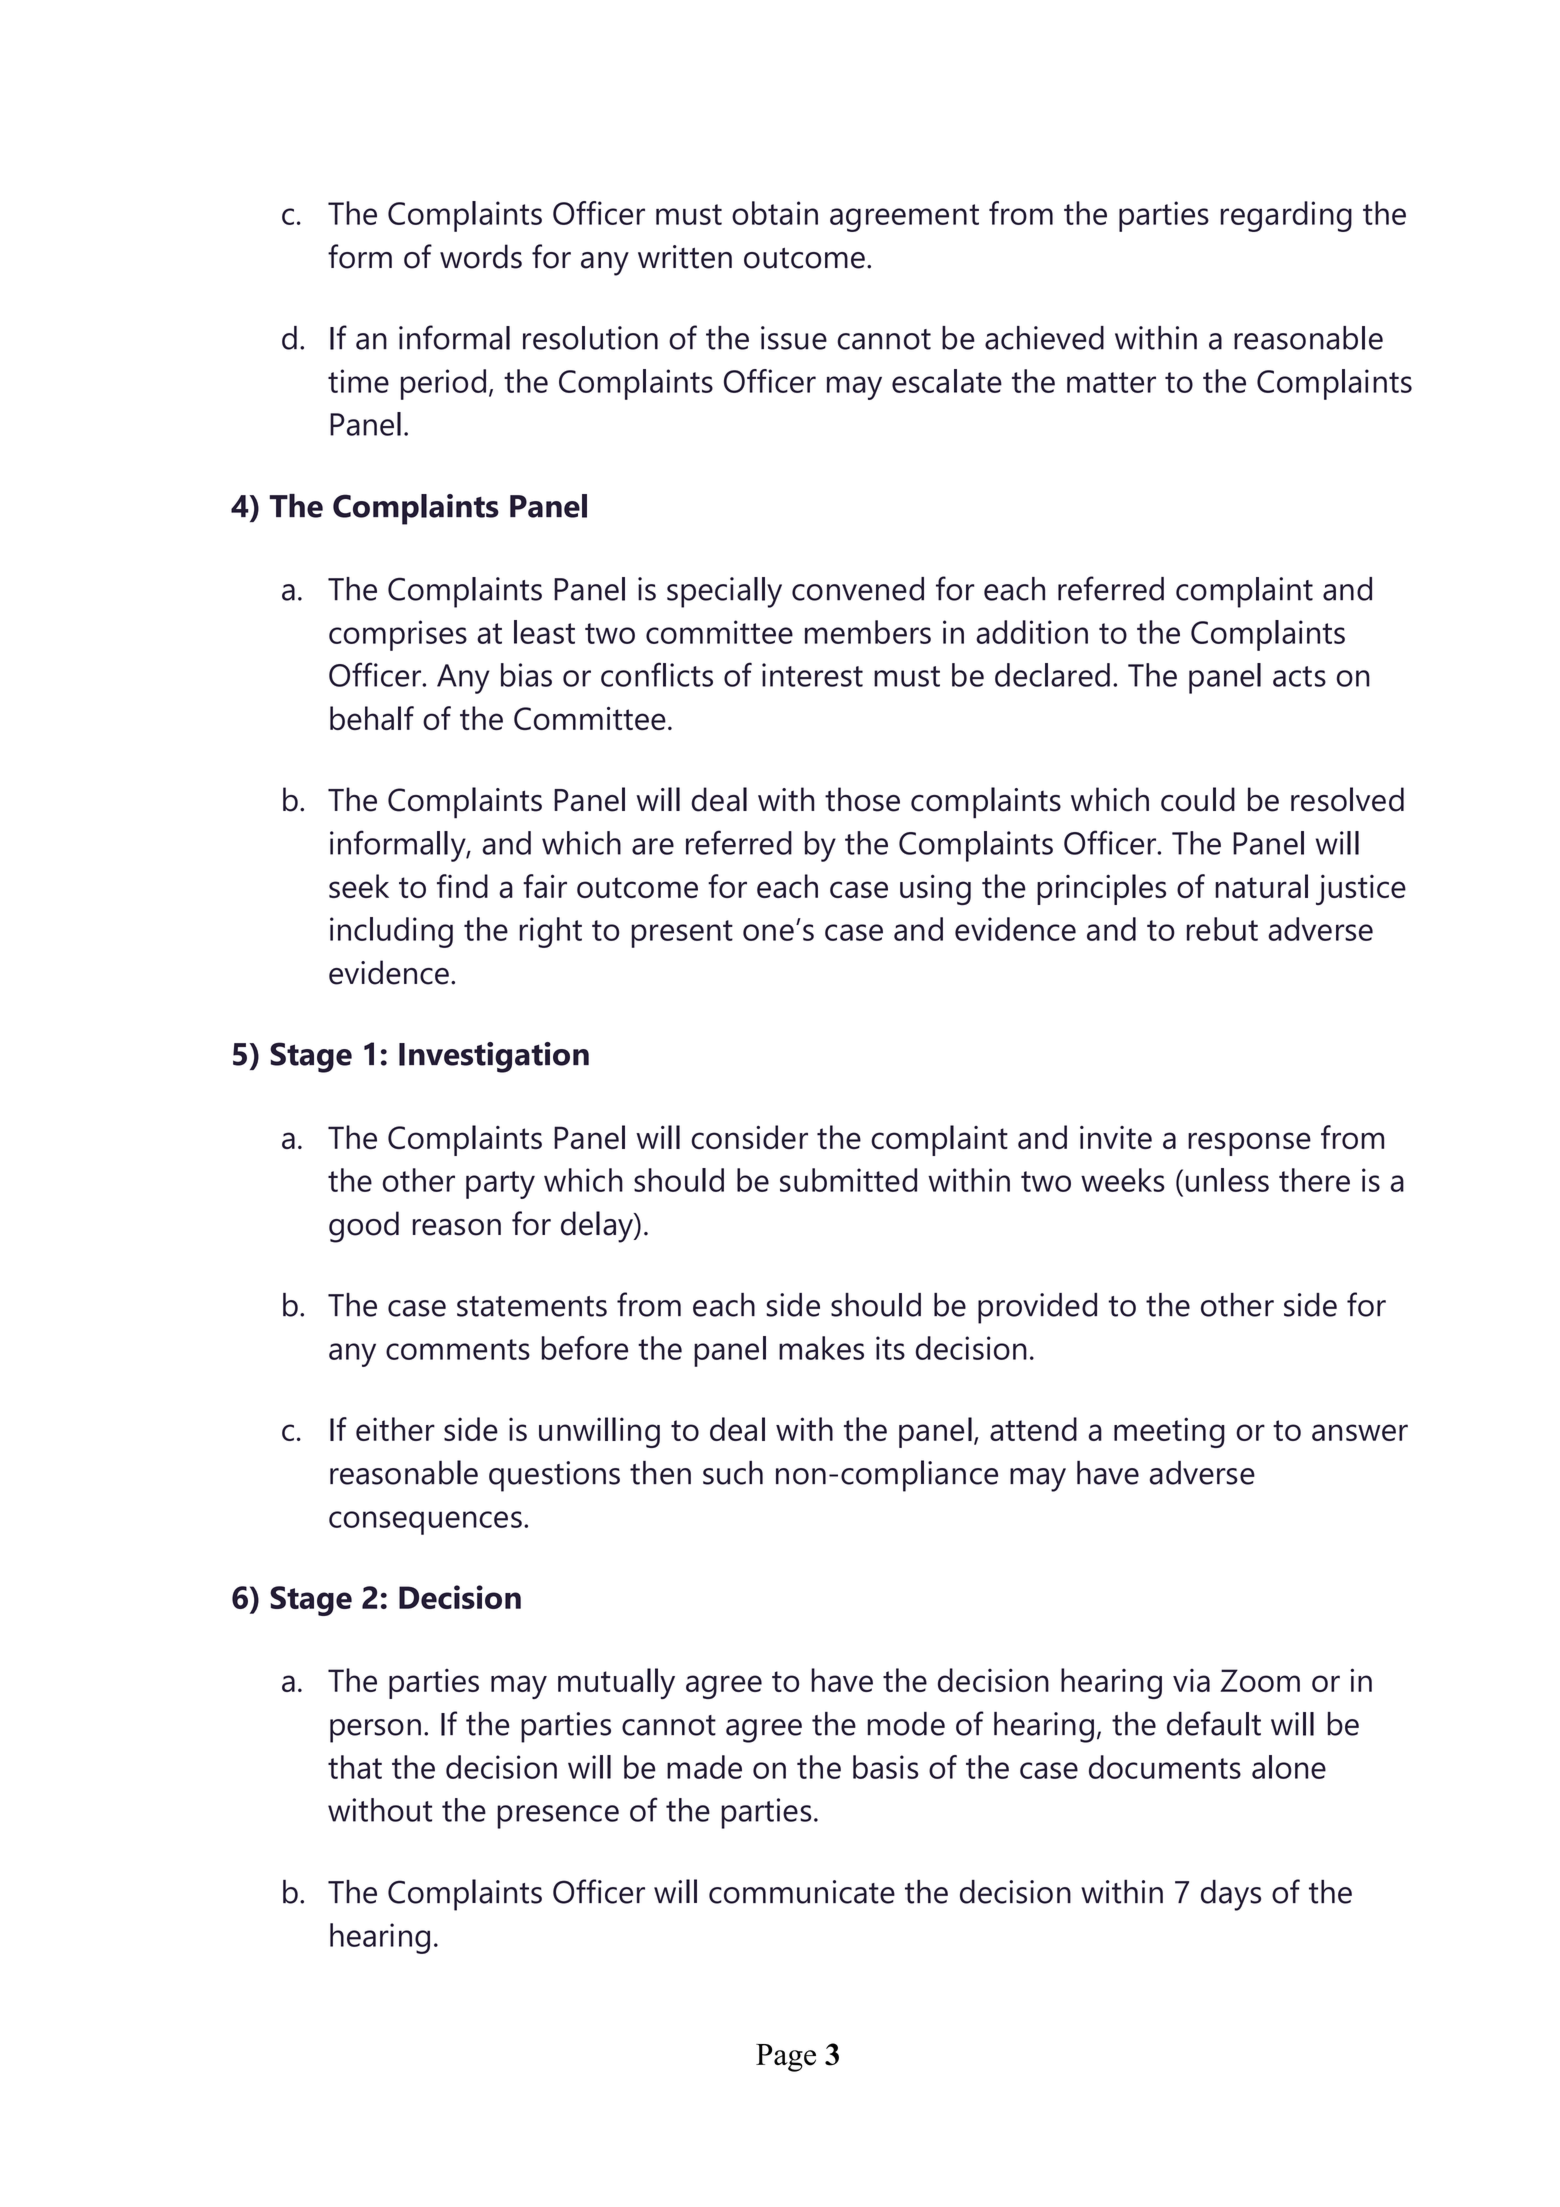 Image resolution: width=1560 pixels, height=2207 pixels. What do you see at coordinates (868, 632) in the screenshot?
I see `members` at bounding box center [868, 632].
